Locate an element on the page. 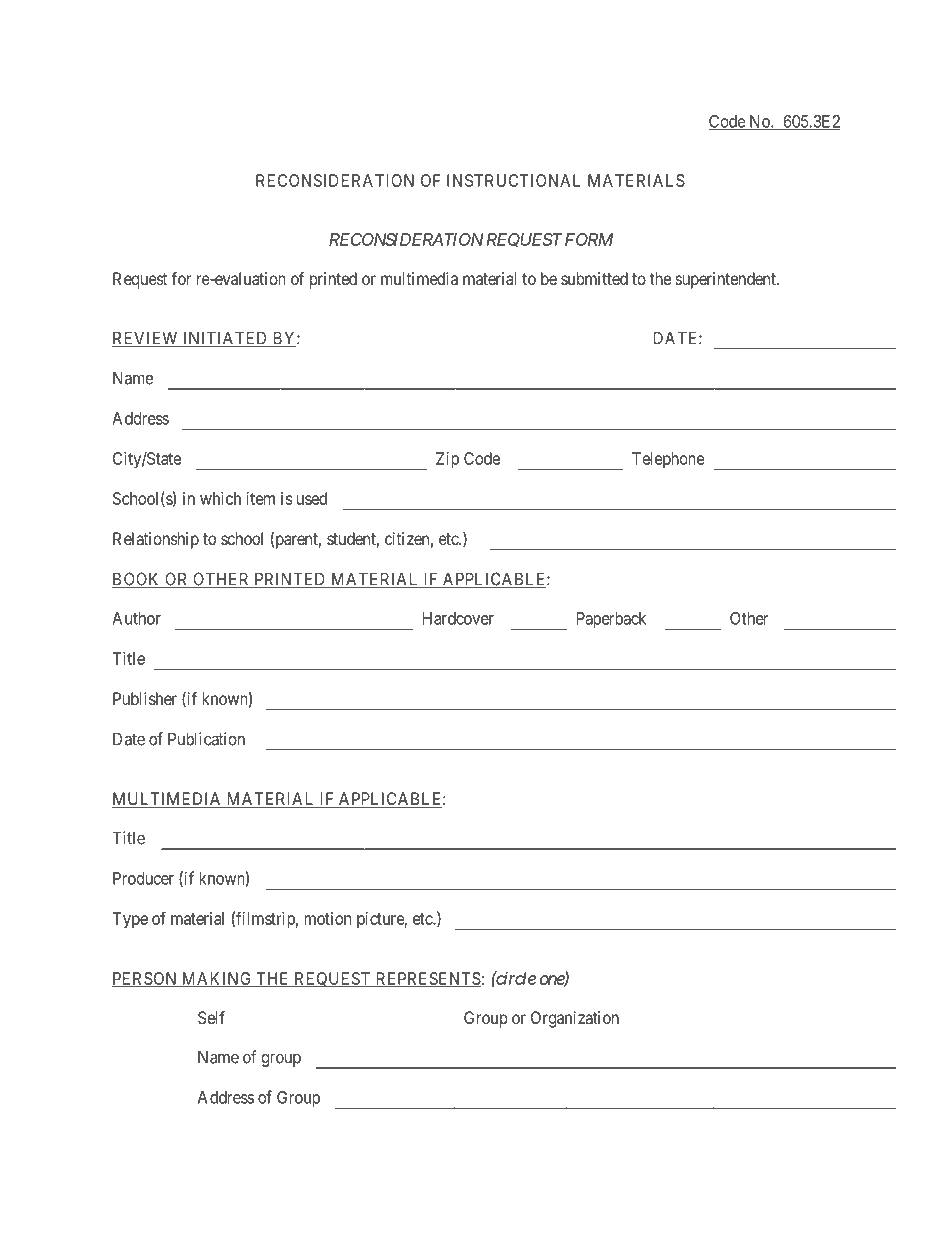 The image size is (952, 1233). INSTRUCTIONAL is located at coordinates (513, 180).
